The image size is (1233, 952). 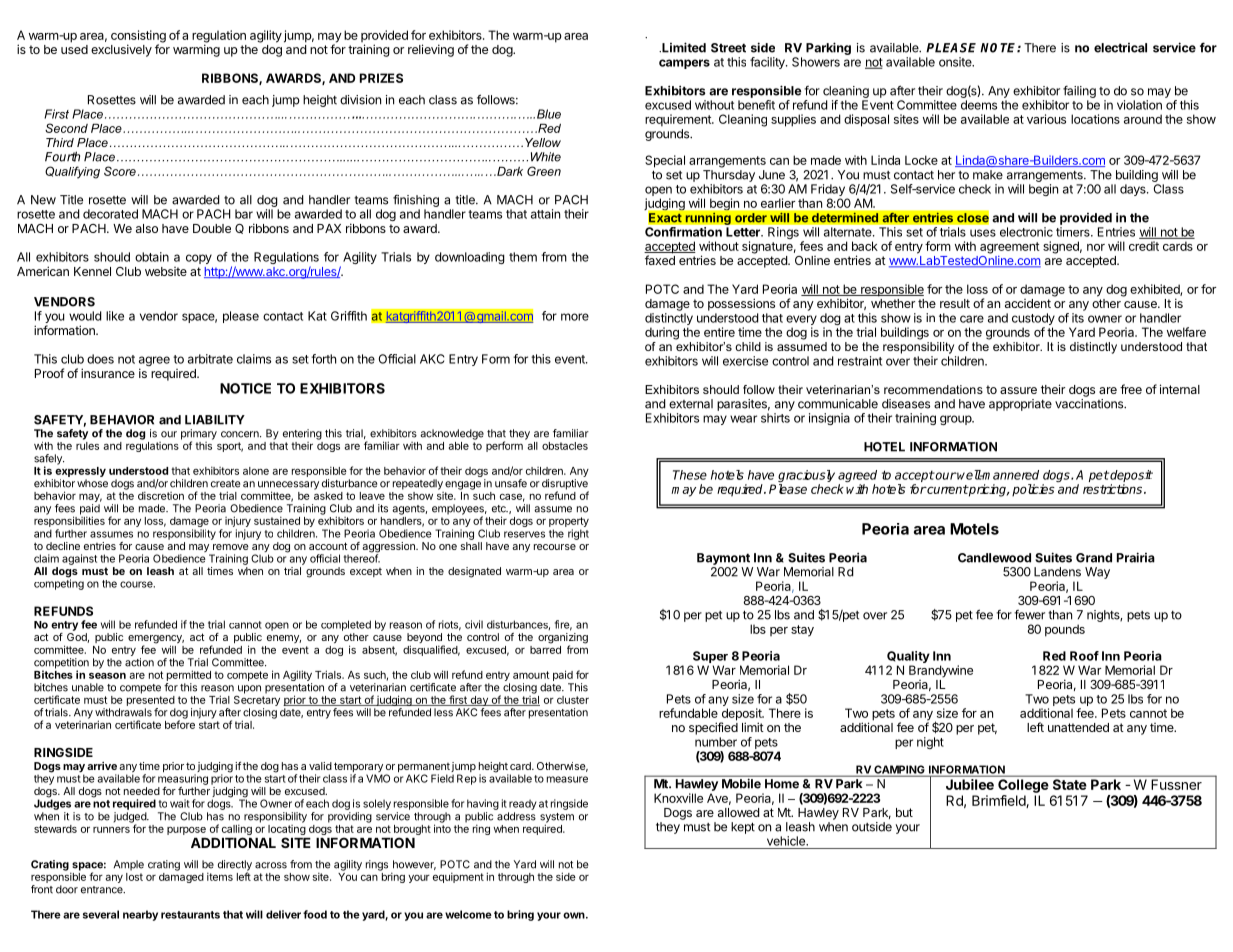 What do you see at coordinates (458, 877) in the screenshot?
I see `equipment` at bounding box center [458, 877].
